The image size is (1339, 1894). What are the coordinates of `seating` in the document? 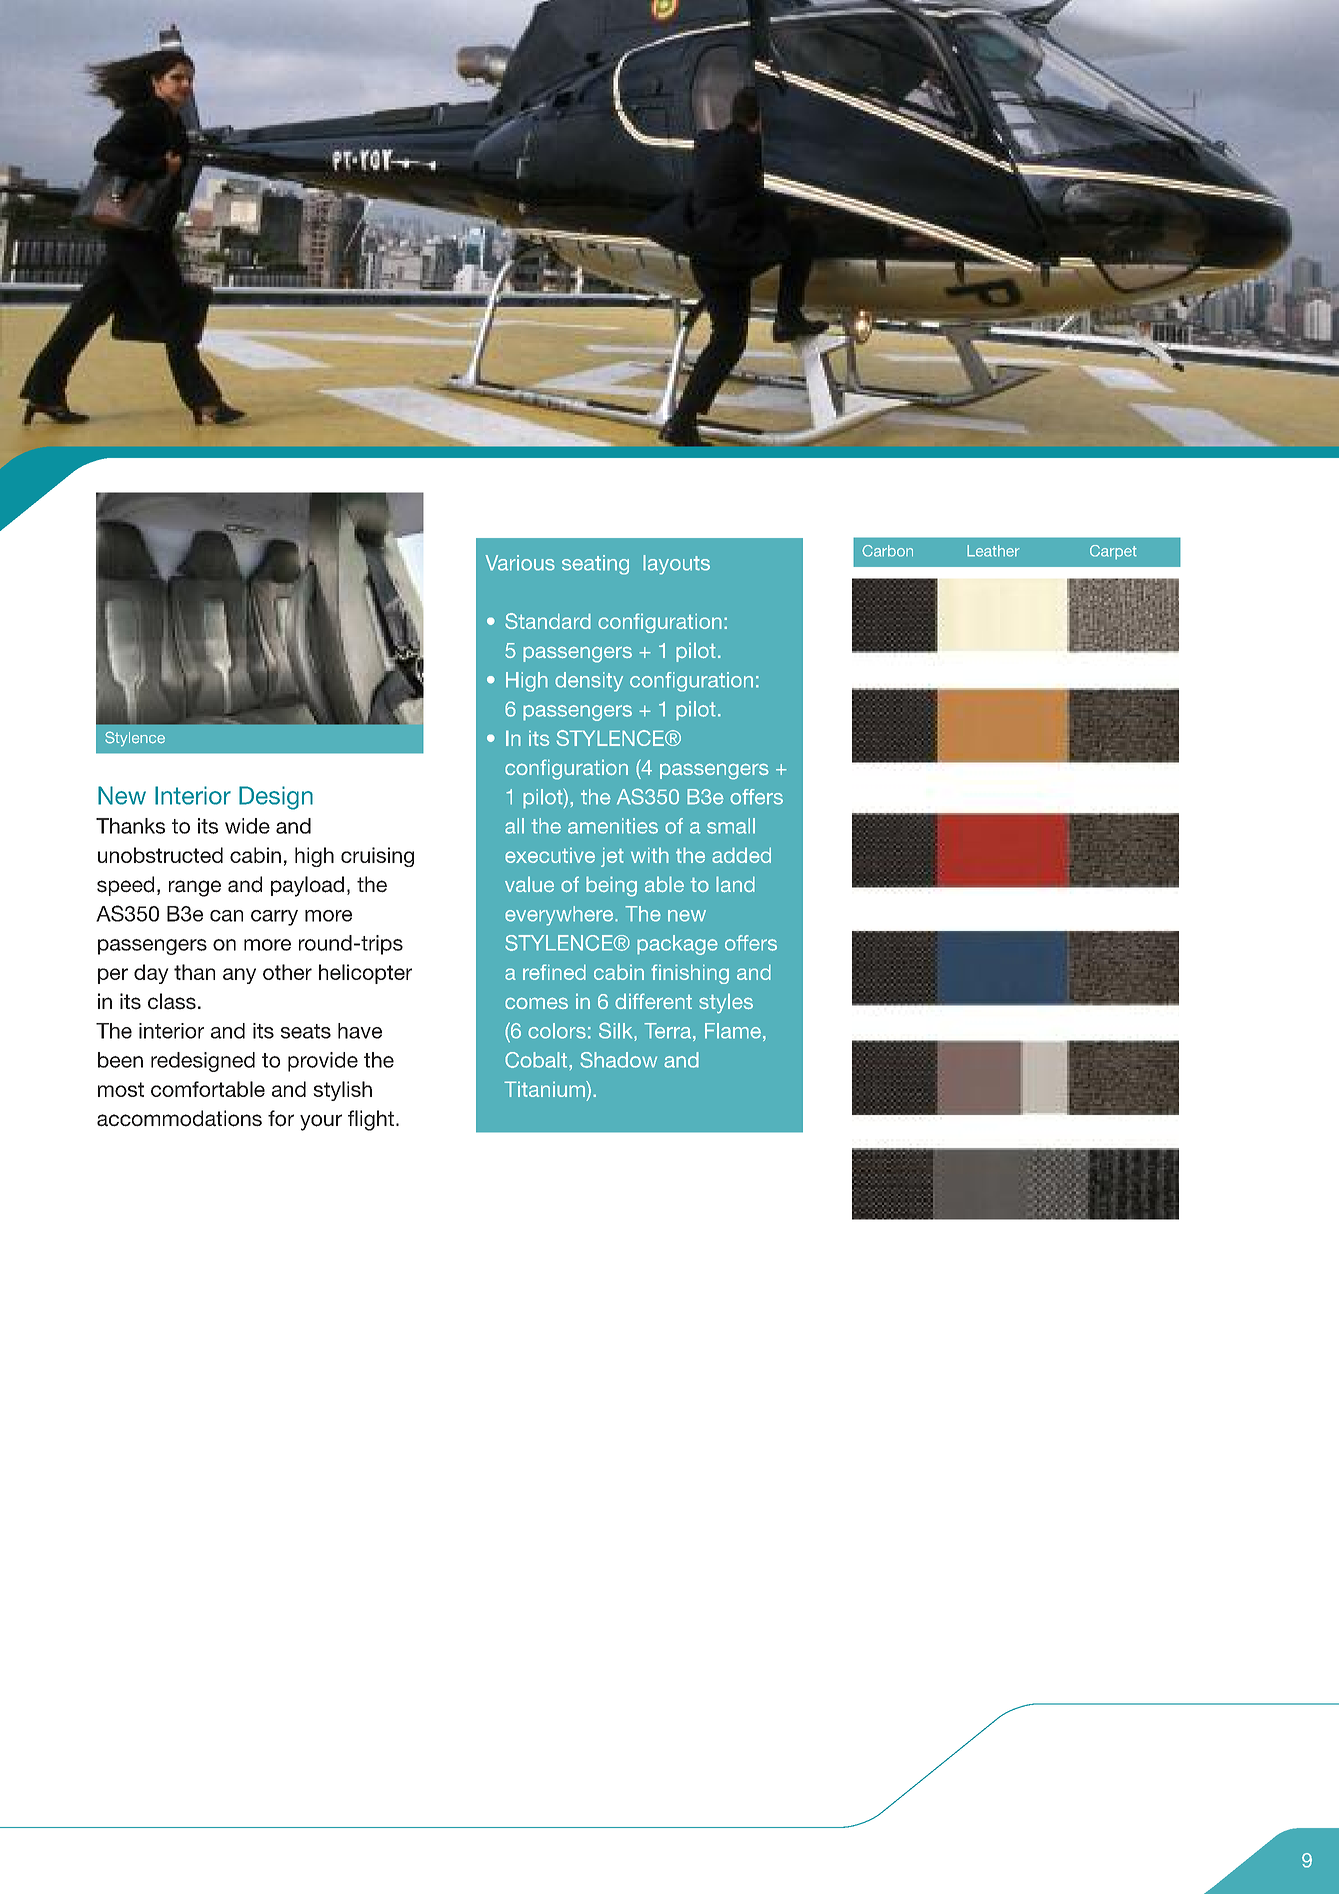 It's located at (595, 565).
